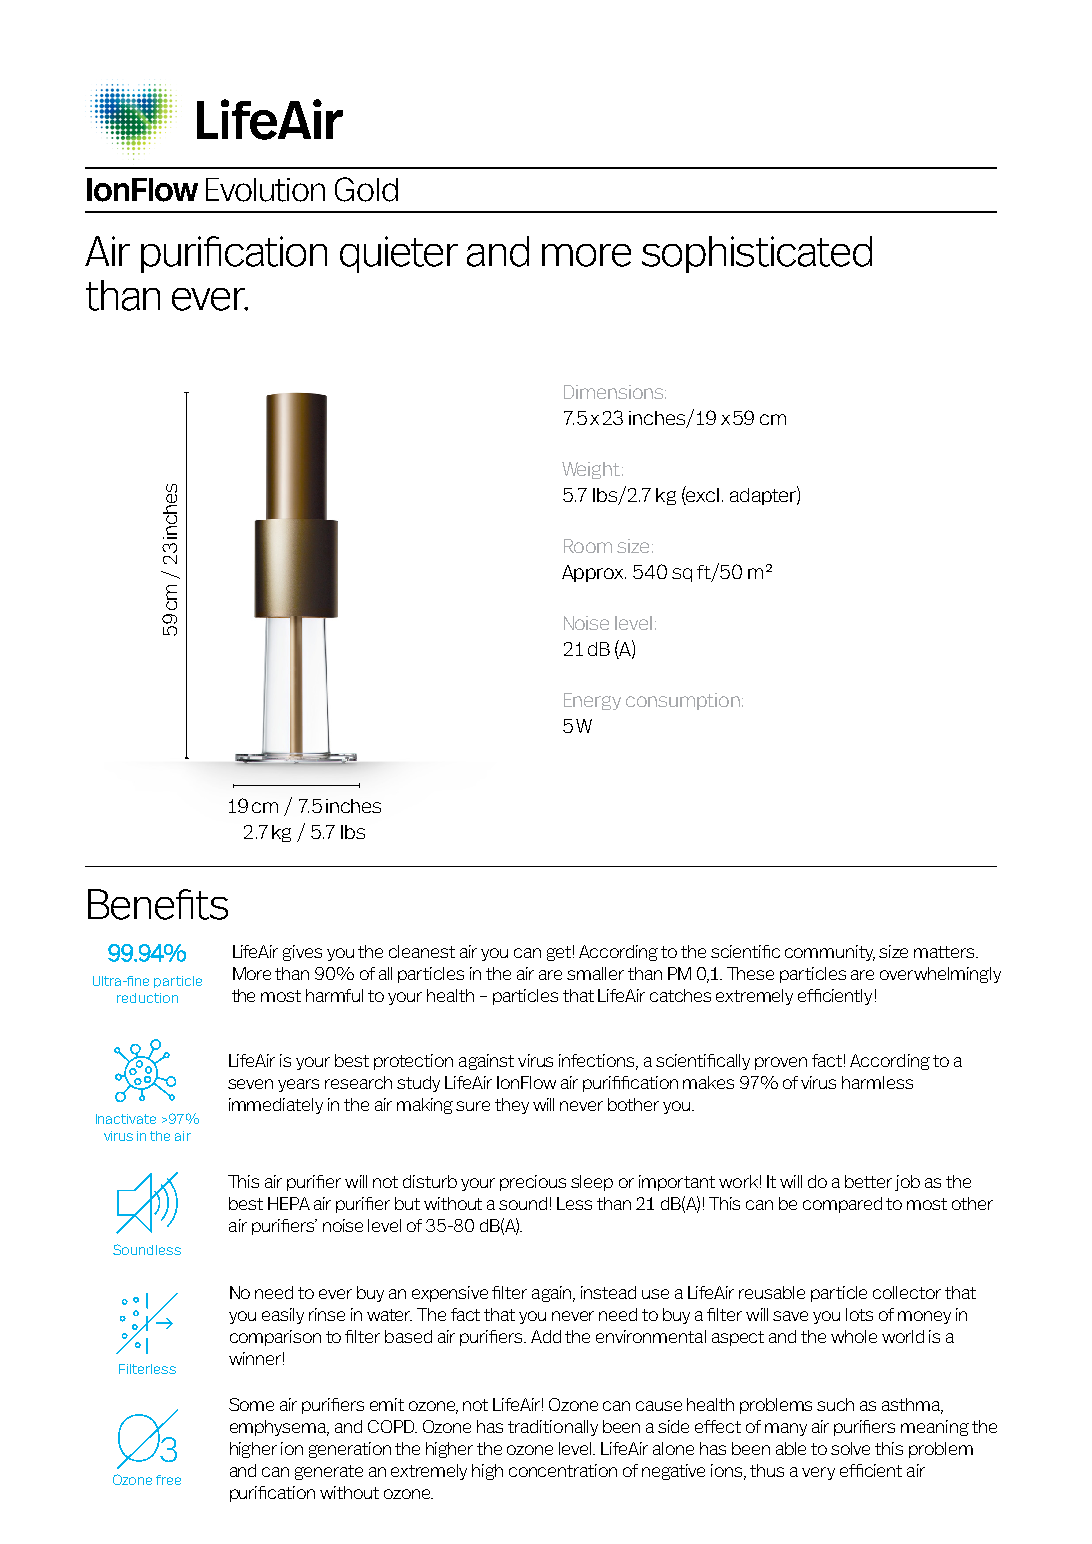 The width and height of the page is (1092, 1544). What do you see at coordinates (265, 190) in the page?
I see `Evolution` at bounding box center [265, 190].
